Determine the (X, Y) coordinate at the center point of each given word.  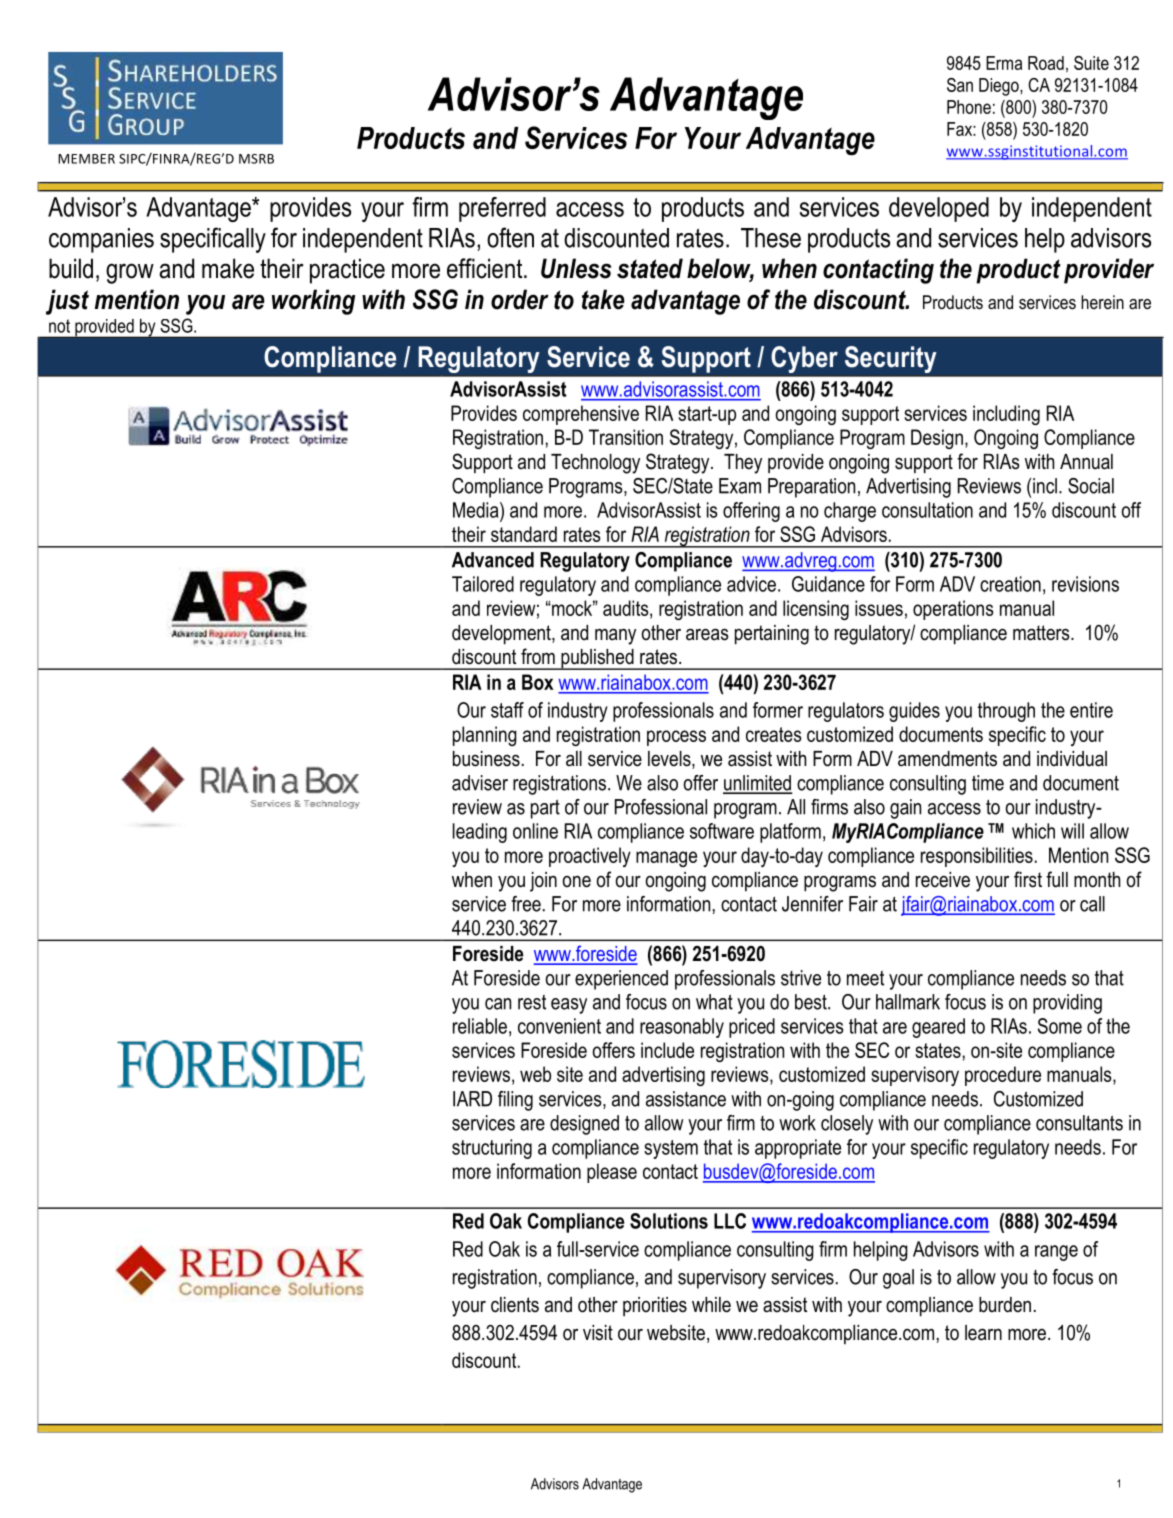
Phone (969, 107)
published (597, 659)
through (1006, 712)
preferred (502, 209)
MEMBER (86, 159)
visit (598, 1333)
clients (515, 1305)
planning (485, 736)
